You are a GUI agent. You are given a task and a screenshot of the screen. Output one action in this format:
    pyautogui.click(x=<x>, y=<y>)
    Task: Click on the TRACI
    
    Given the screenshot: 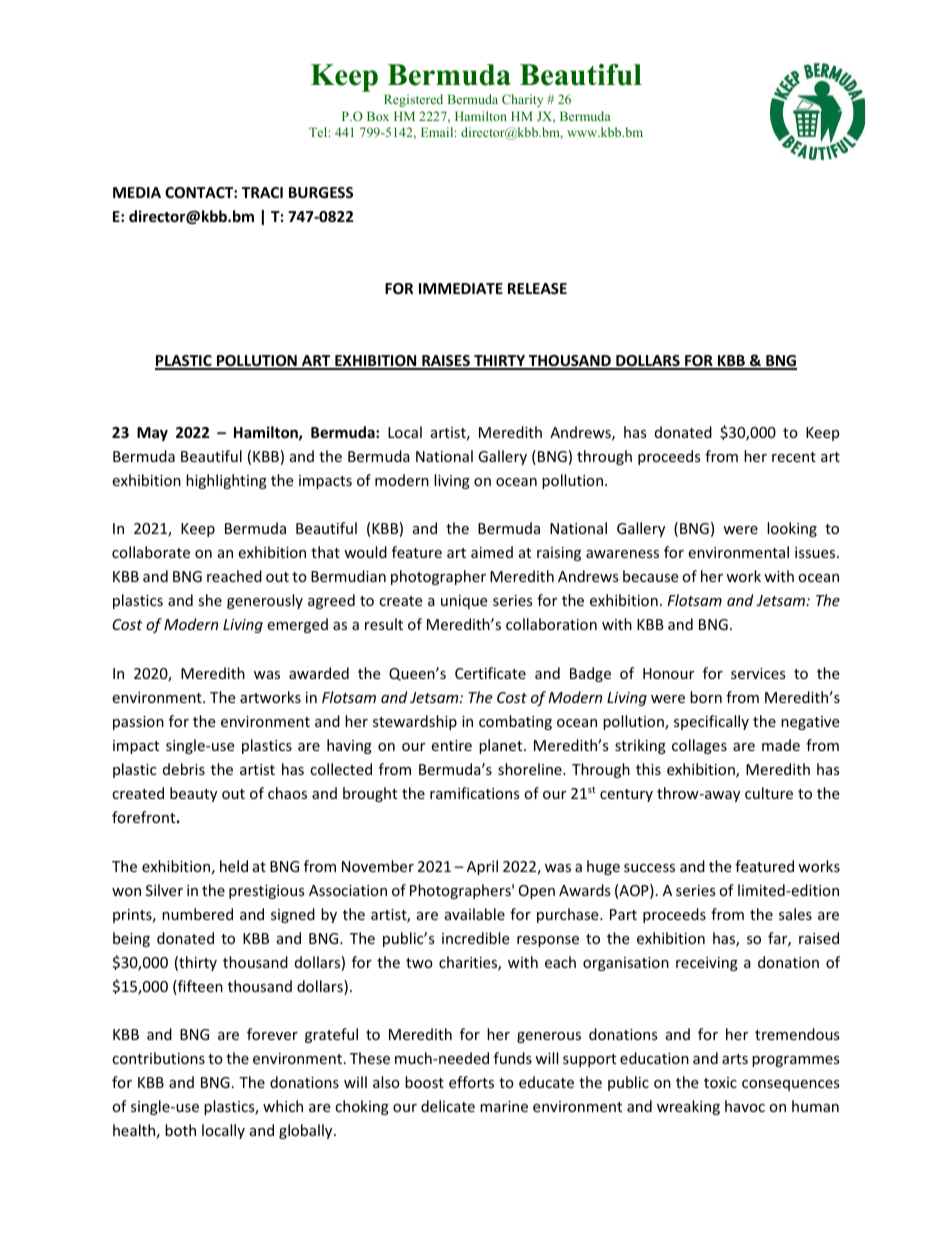 What is the action you would take?
    pyautogui.click(x=262, y=192)
